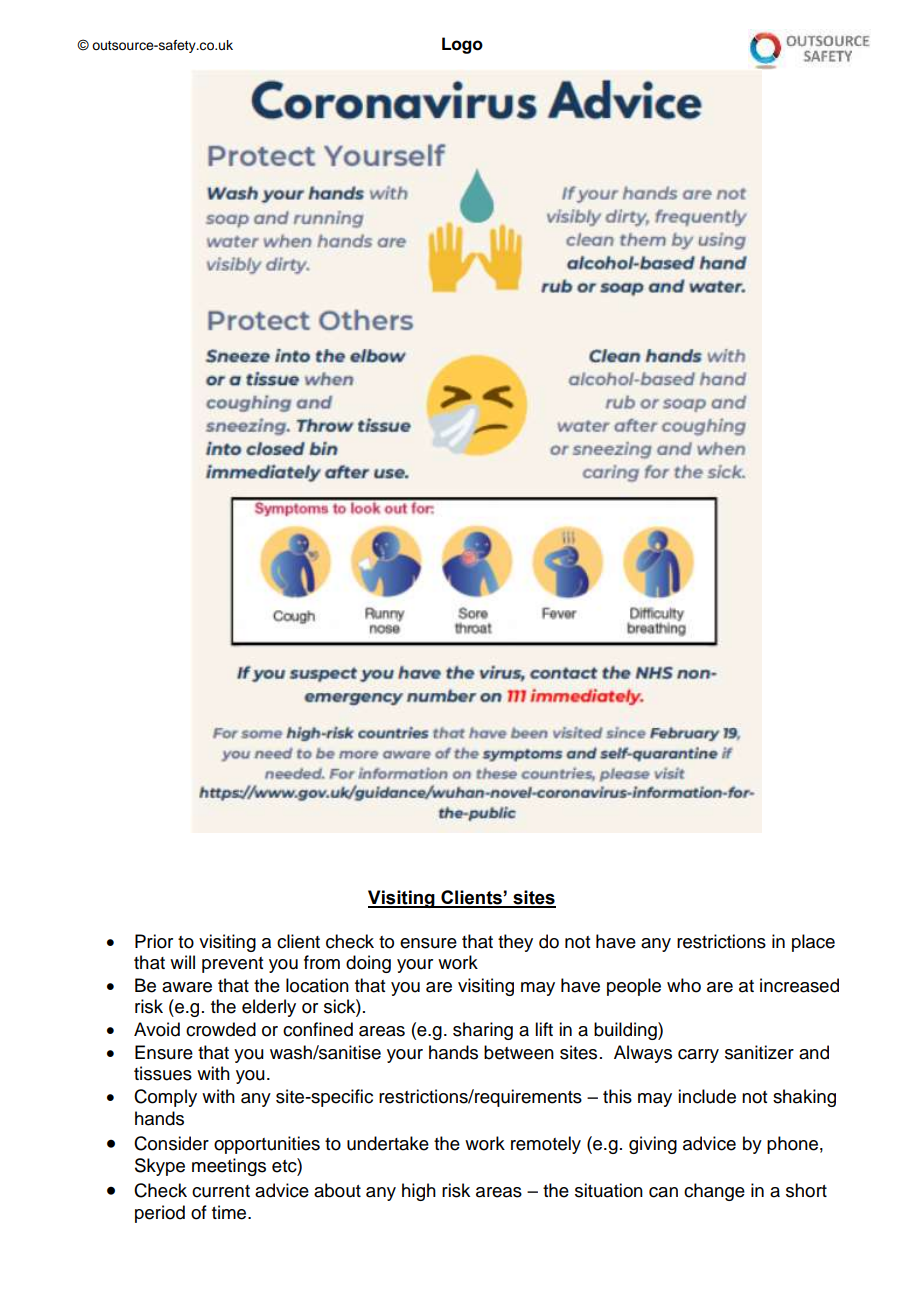 The height and width of the document is (1308, 924). What do you see at coordinates (515, 943) in the document?
I see `they` at bounding box center [515, 943].
